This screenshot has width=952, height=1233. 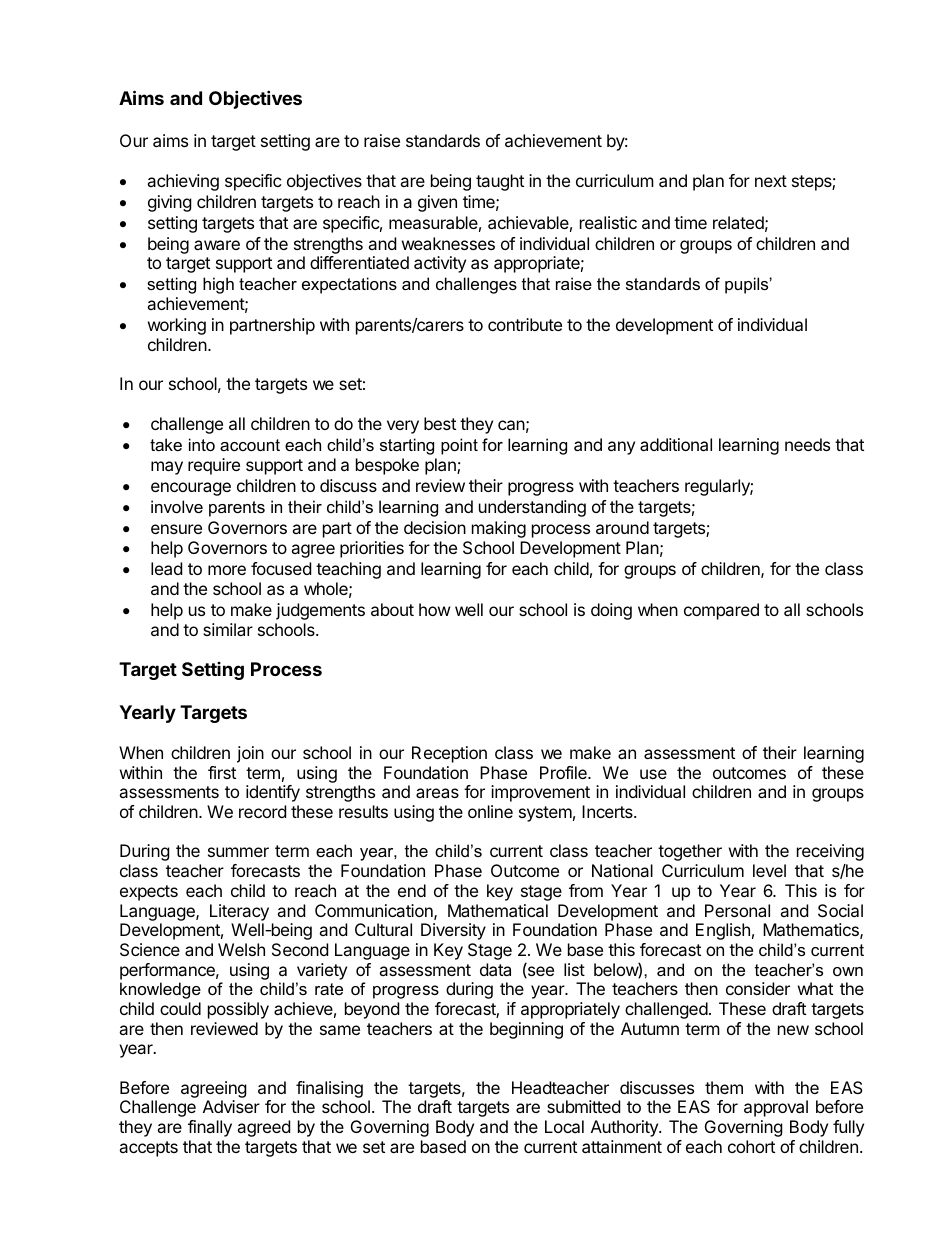 I want to click on how, so click(x=435, y=609).
